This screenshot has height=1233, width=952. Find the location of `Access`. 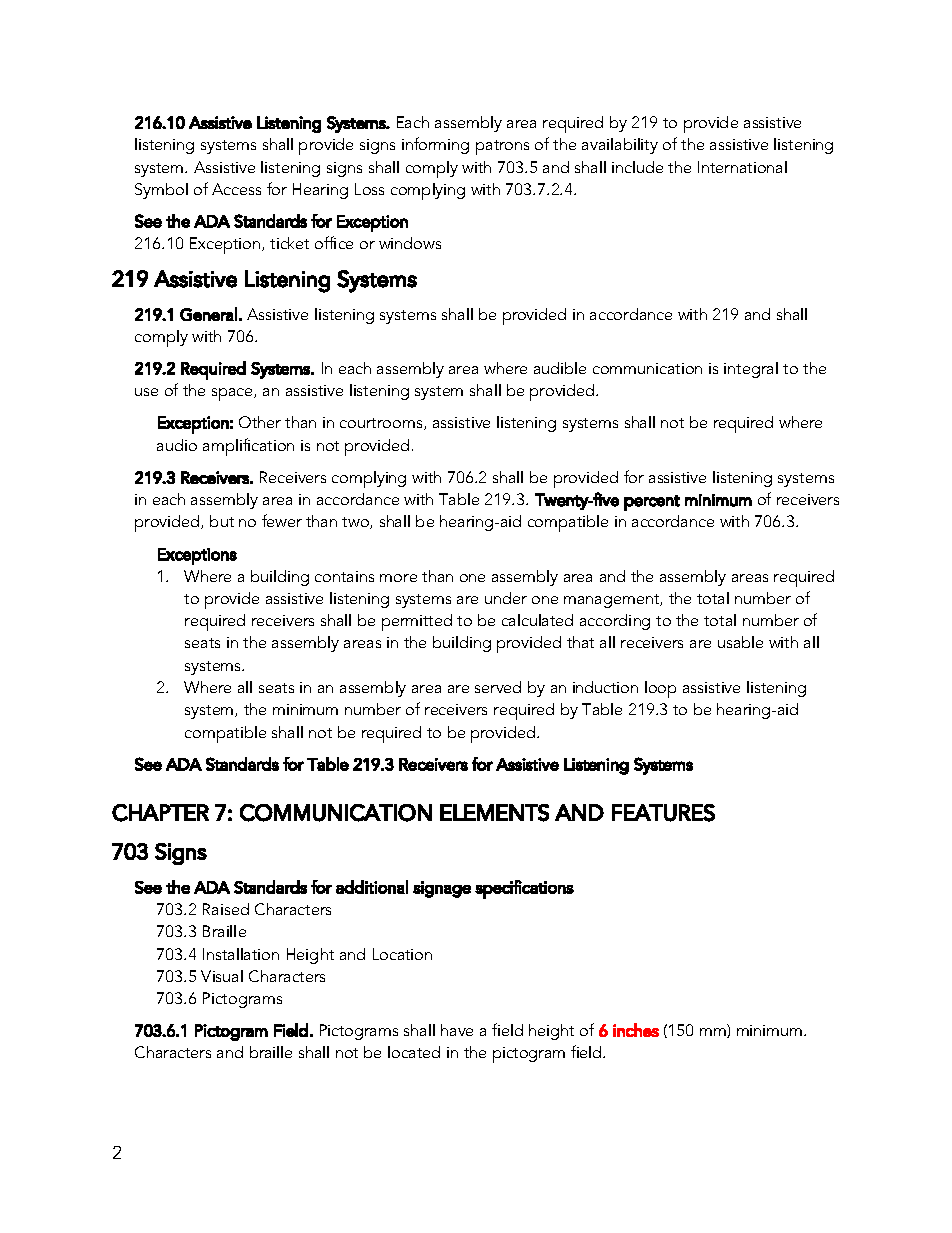

Access is located at coordinates (236, 189).
